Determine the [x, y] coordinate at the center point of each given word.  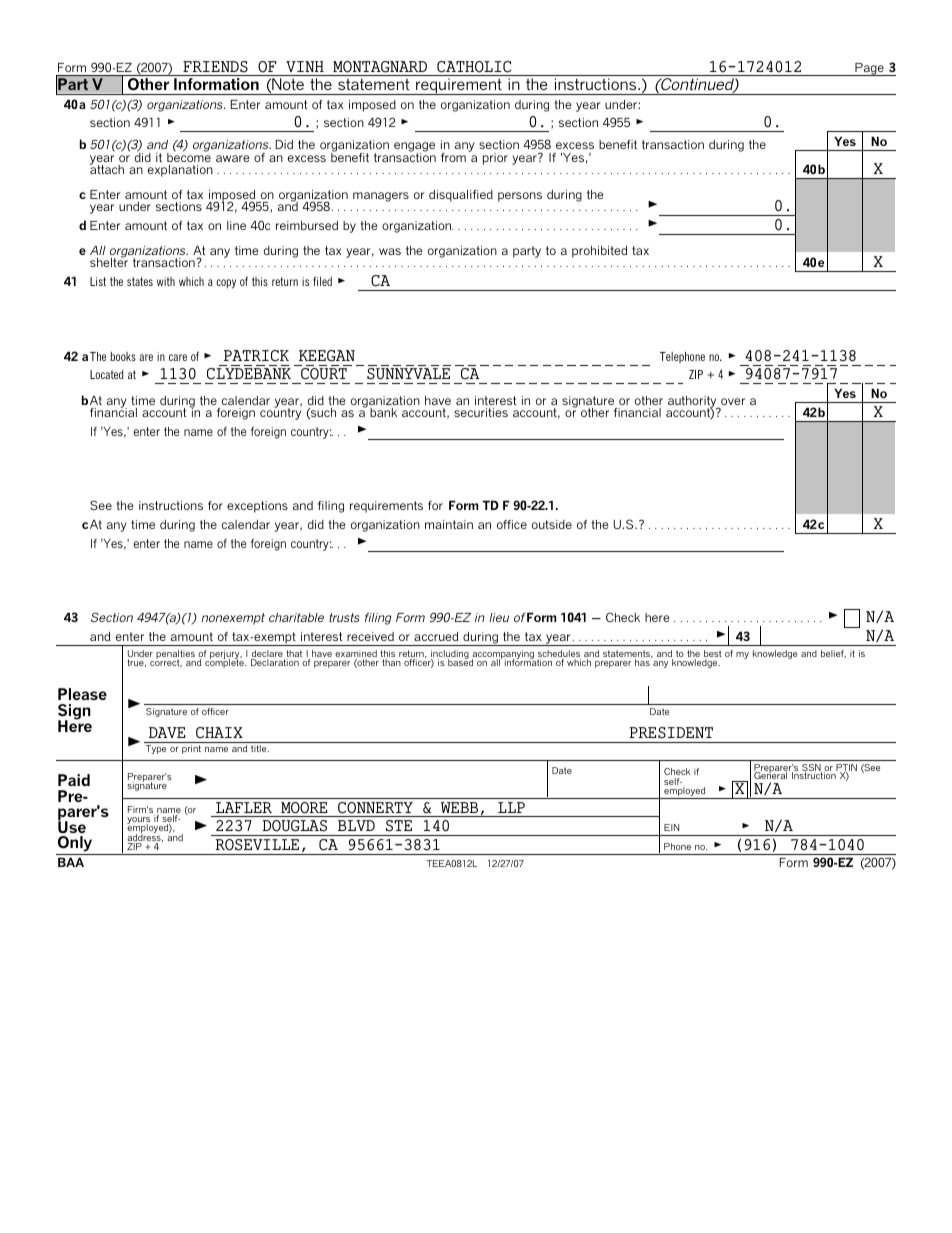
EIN [671, 827]
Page [869, 69]
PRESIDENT [671, 733]
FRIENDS [215, 67]
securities [481, 412]
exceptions [257, 507]
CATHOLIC [474, 67]
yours [140, 822]
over [733, 401]
